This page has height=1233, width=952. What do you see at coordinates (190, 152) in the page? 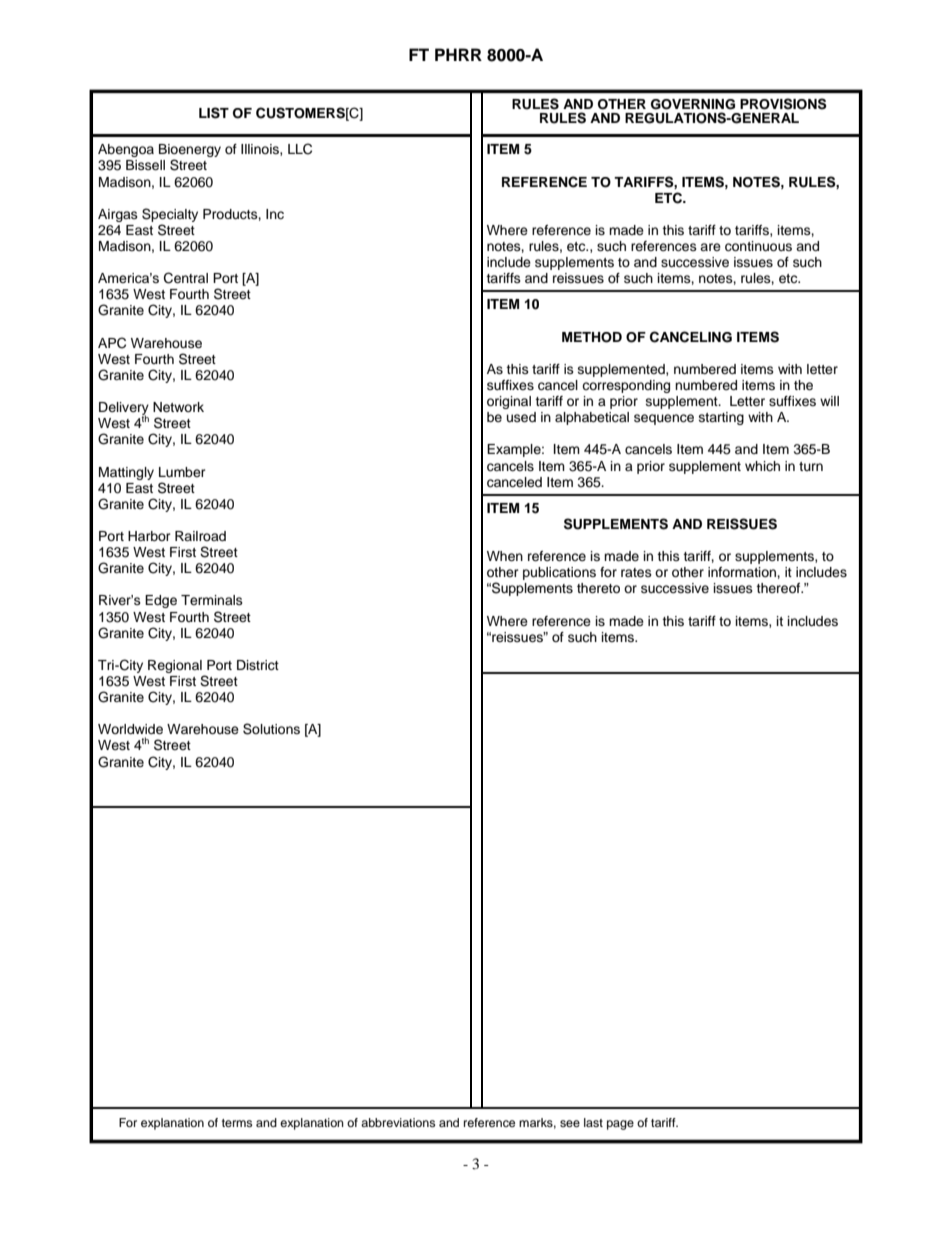
I see `Bioenergy` at bounding box center [190, 152].
